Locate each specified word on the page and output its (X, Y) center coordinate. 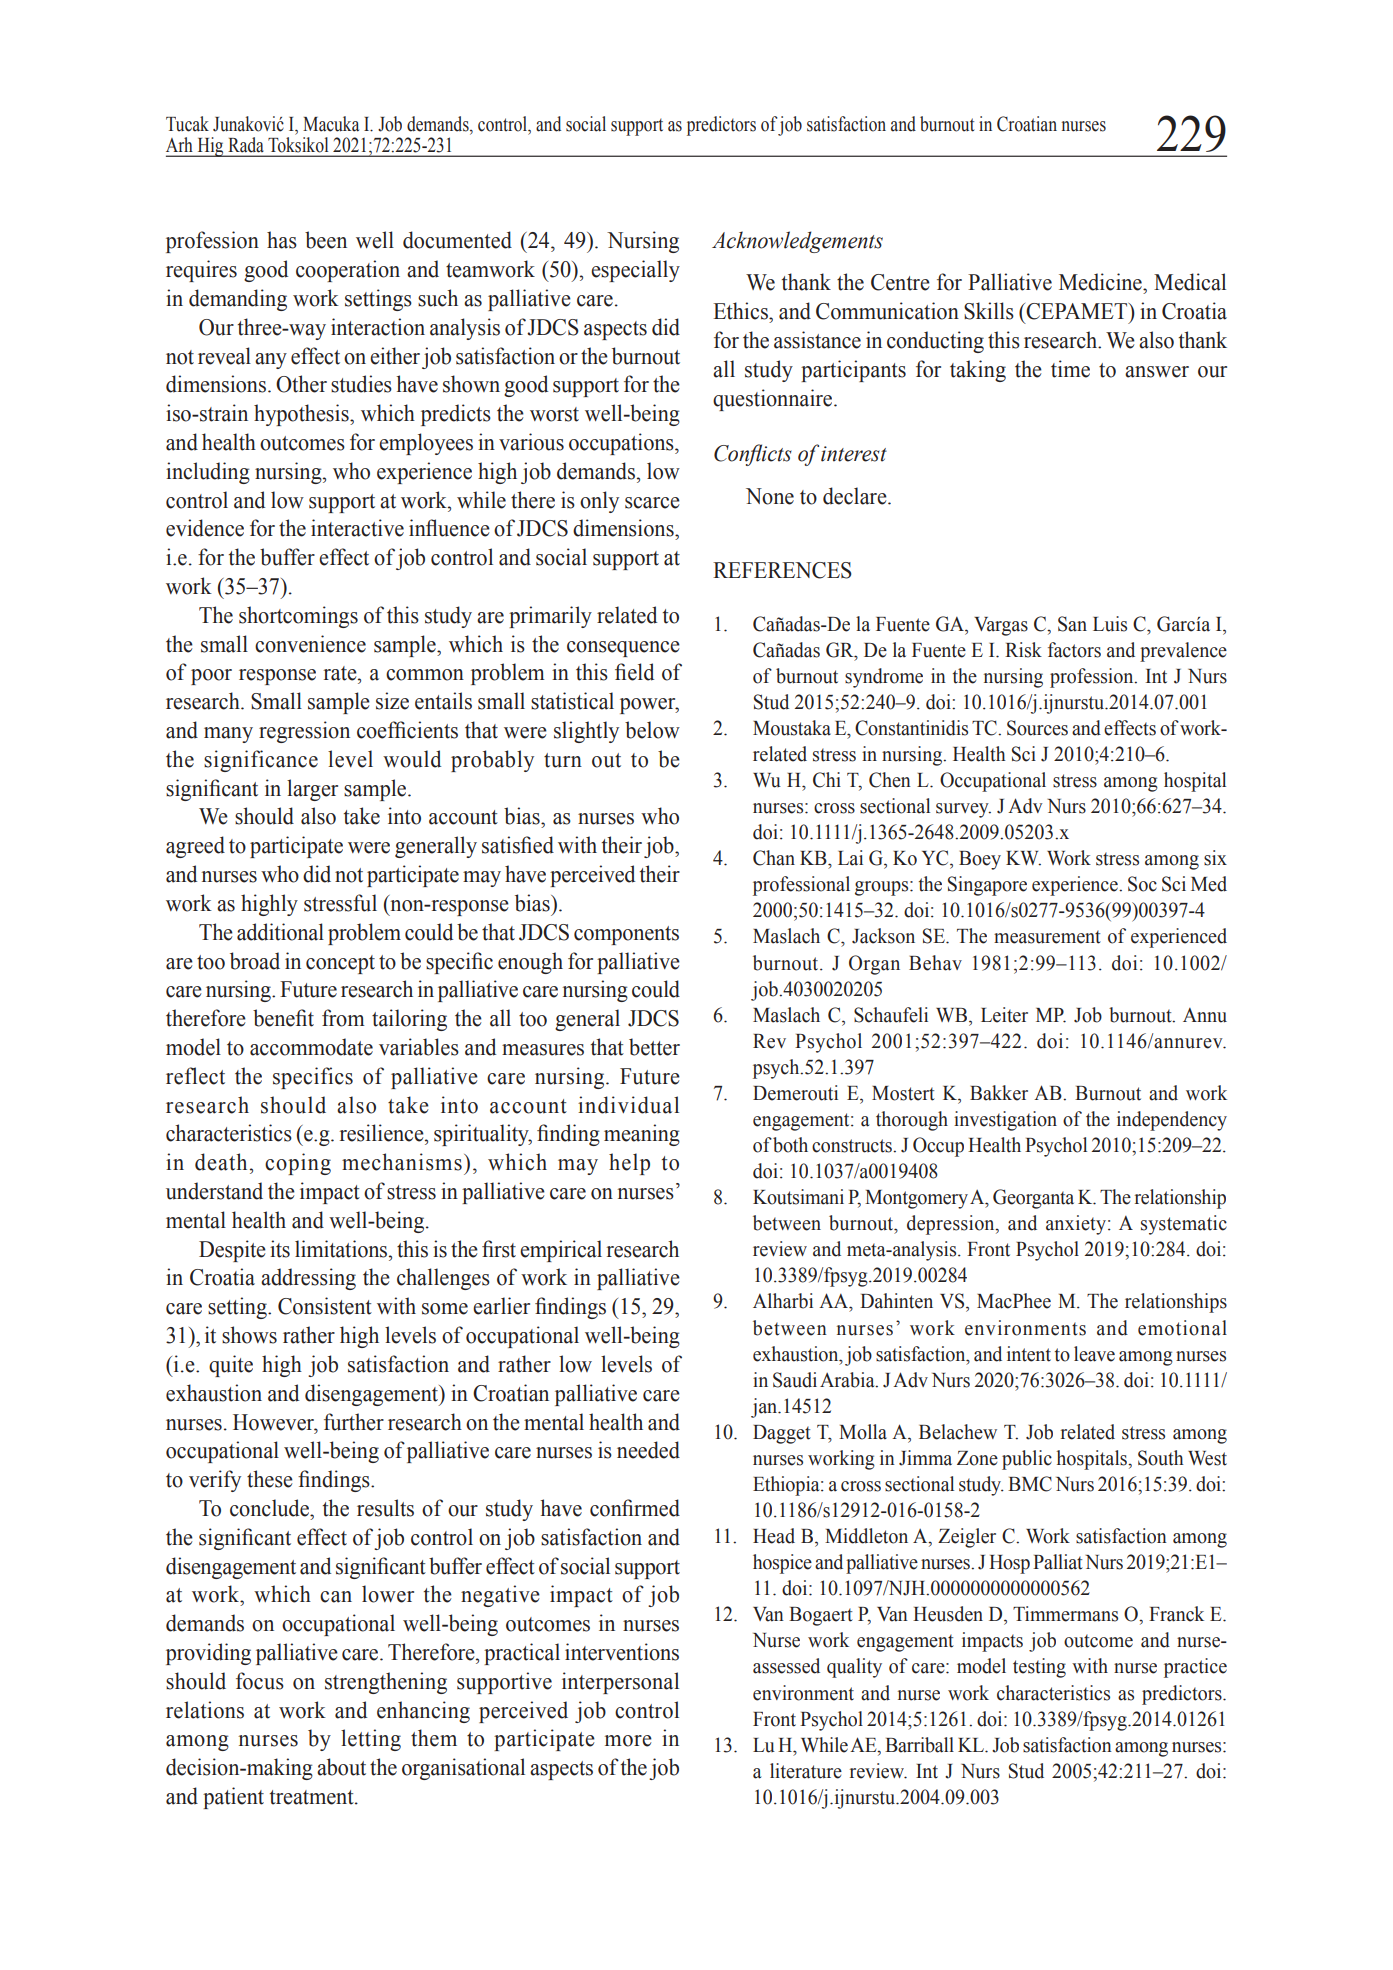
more (628, 1741)
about (341, 1767)
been (326, 240)
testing (1039, 1668)
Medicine (1101, 282)
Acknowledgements (797, 242)
